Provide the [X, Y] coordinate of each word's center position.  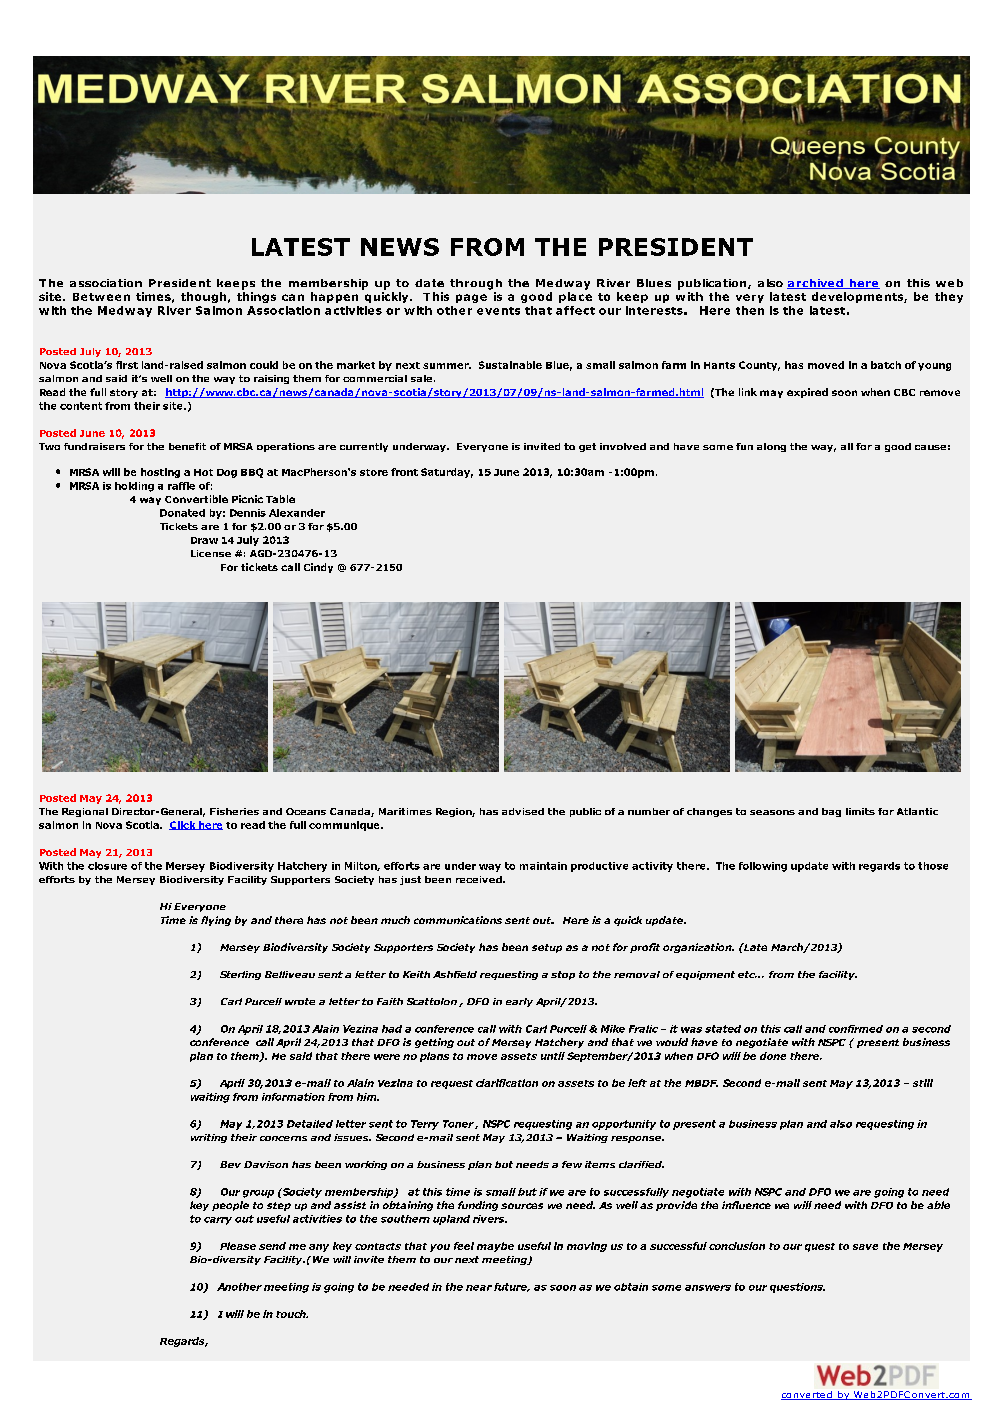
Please [238, 1246]
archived [816, 284]
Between [101, 297]
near [479, 1288]
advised [523, 811]
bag [831, 812]
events [498, 311]
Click [183, 825]
